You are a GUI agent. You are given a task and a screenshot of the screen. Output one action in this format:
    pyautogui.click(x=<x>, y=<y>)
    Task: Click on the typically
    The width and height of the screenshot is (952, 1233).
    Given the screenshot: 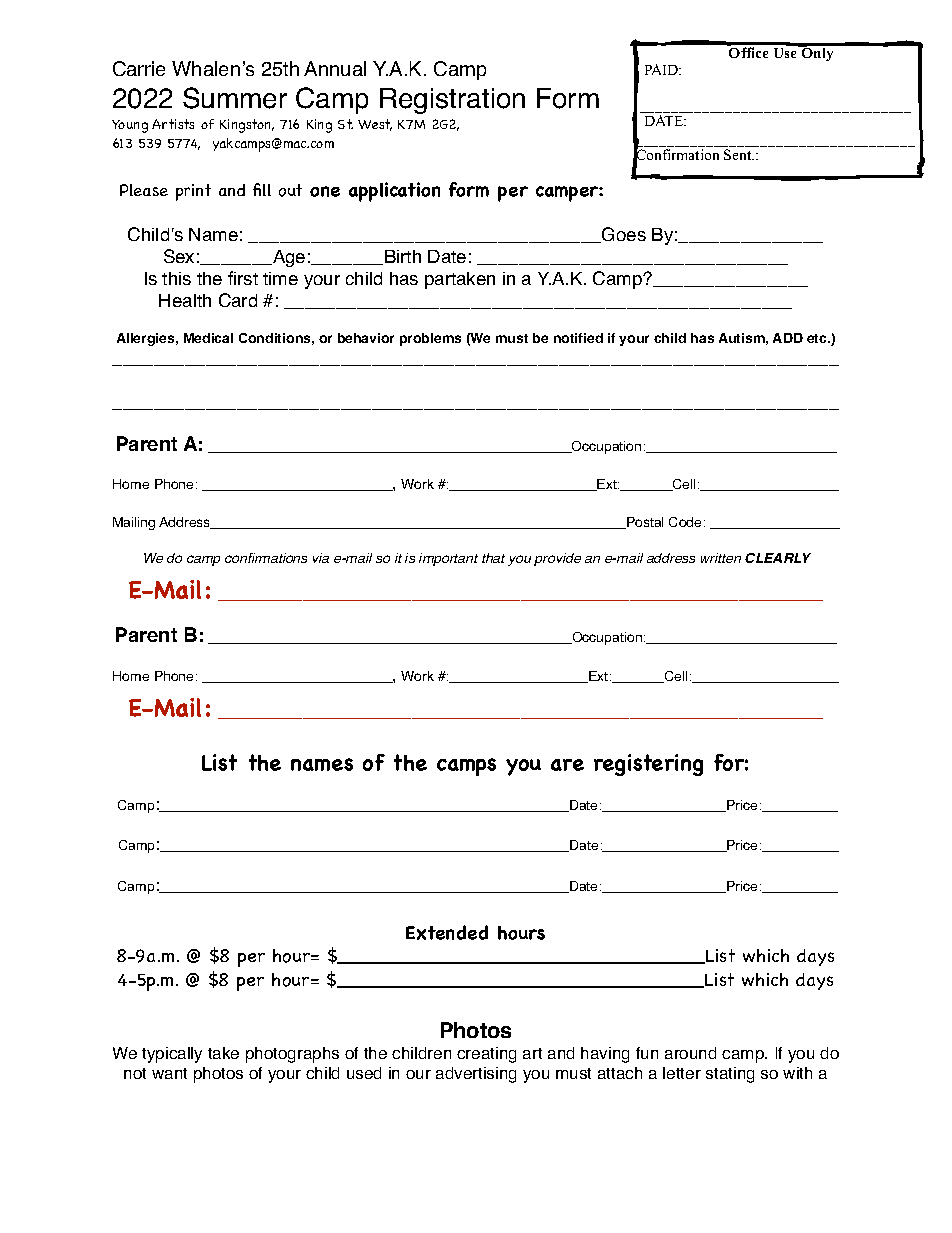 What is the action you would take?
    pyautogui.click(x=172, y=1055)
